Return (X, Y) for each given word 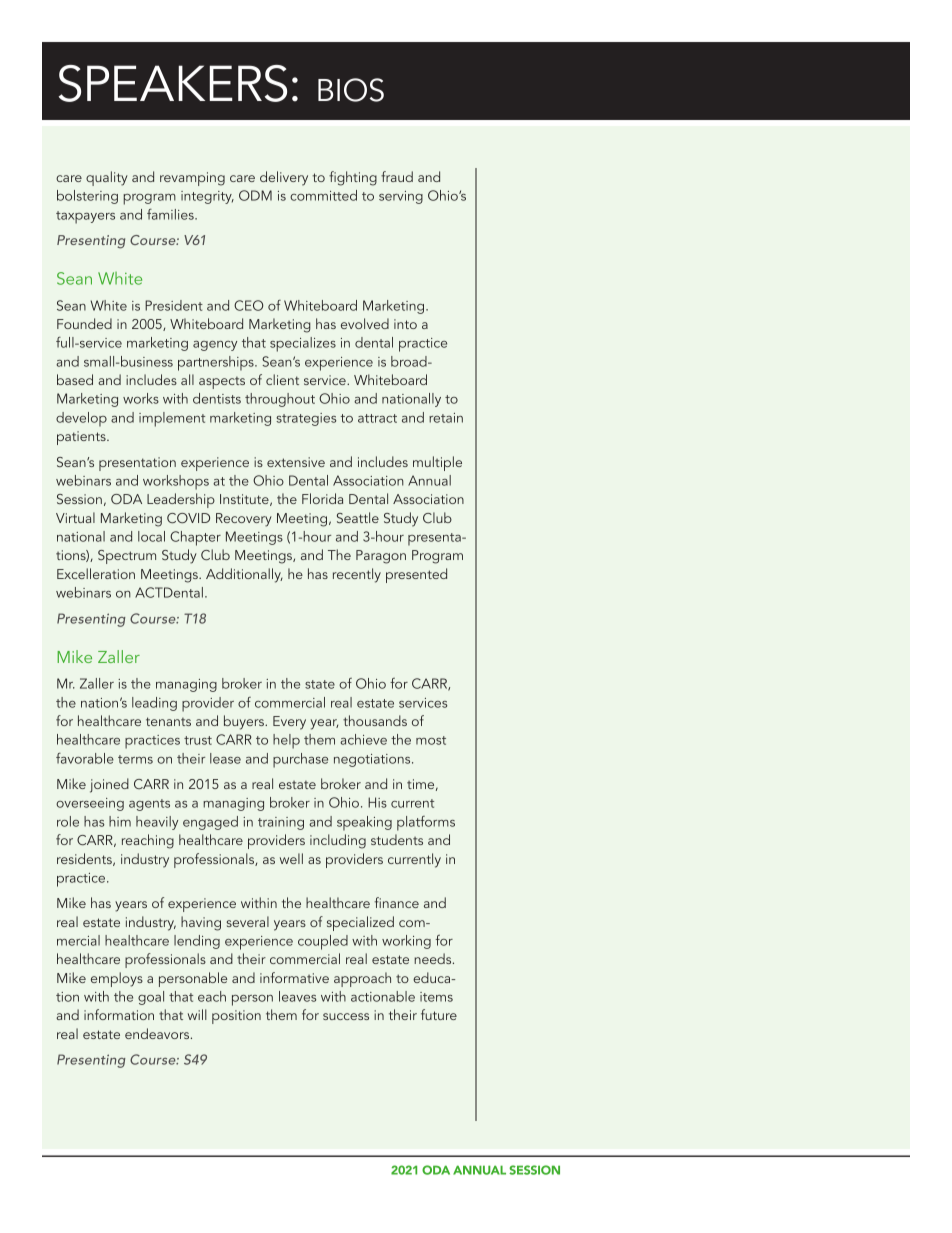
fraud (397, 176)
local (151, 536)
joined (109, 785)
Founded (84, 323)
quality (107, 178)
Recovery (244, 520)
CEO (248, 305)
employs (117, 979)
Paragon (381, 557)
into (405, 324)
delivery (284, 178)
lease (225, 758)
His (377, 802)
